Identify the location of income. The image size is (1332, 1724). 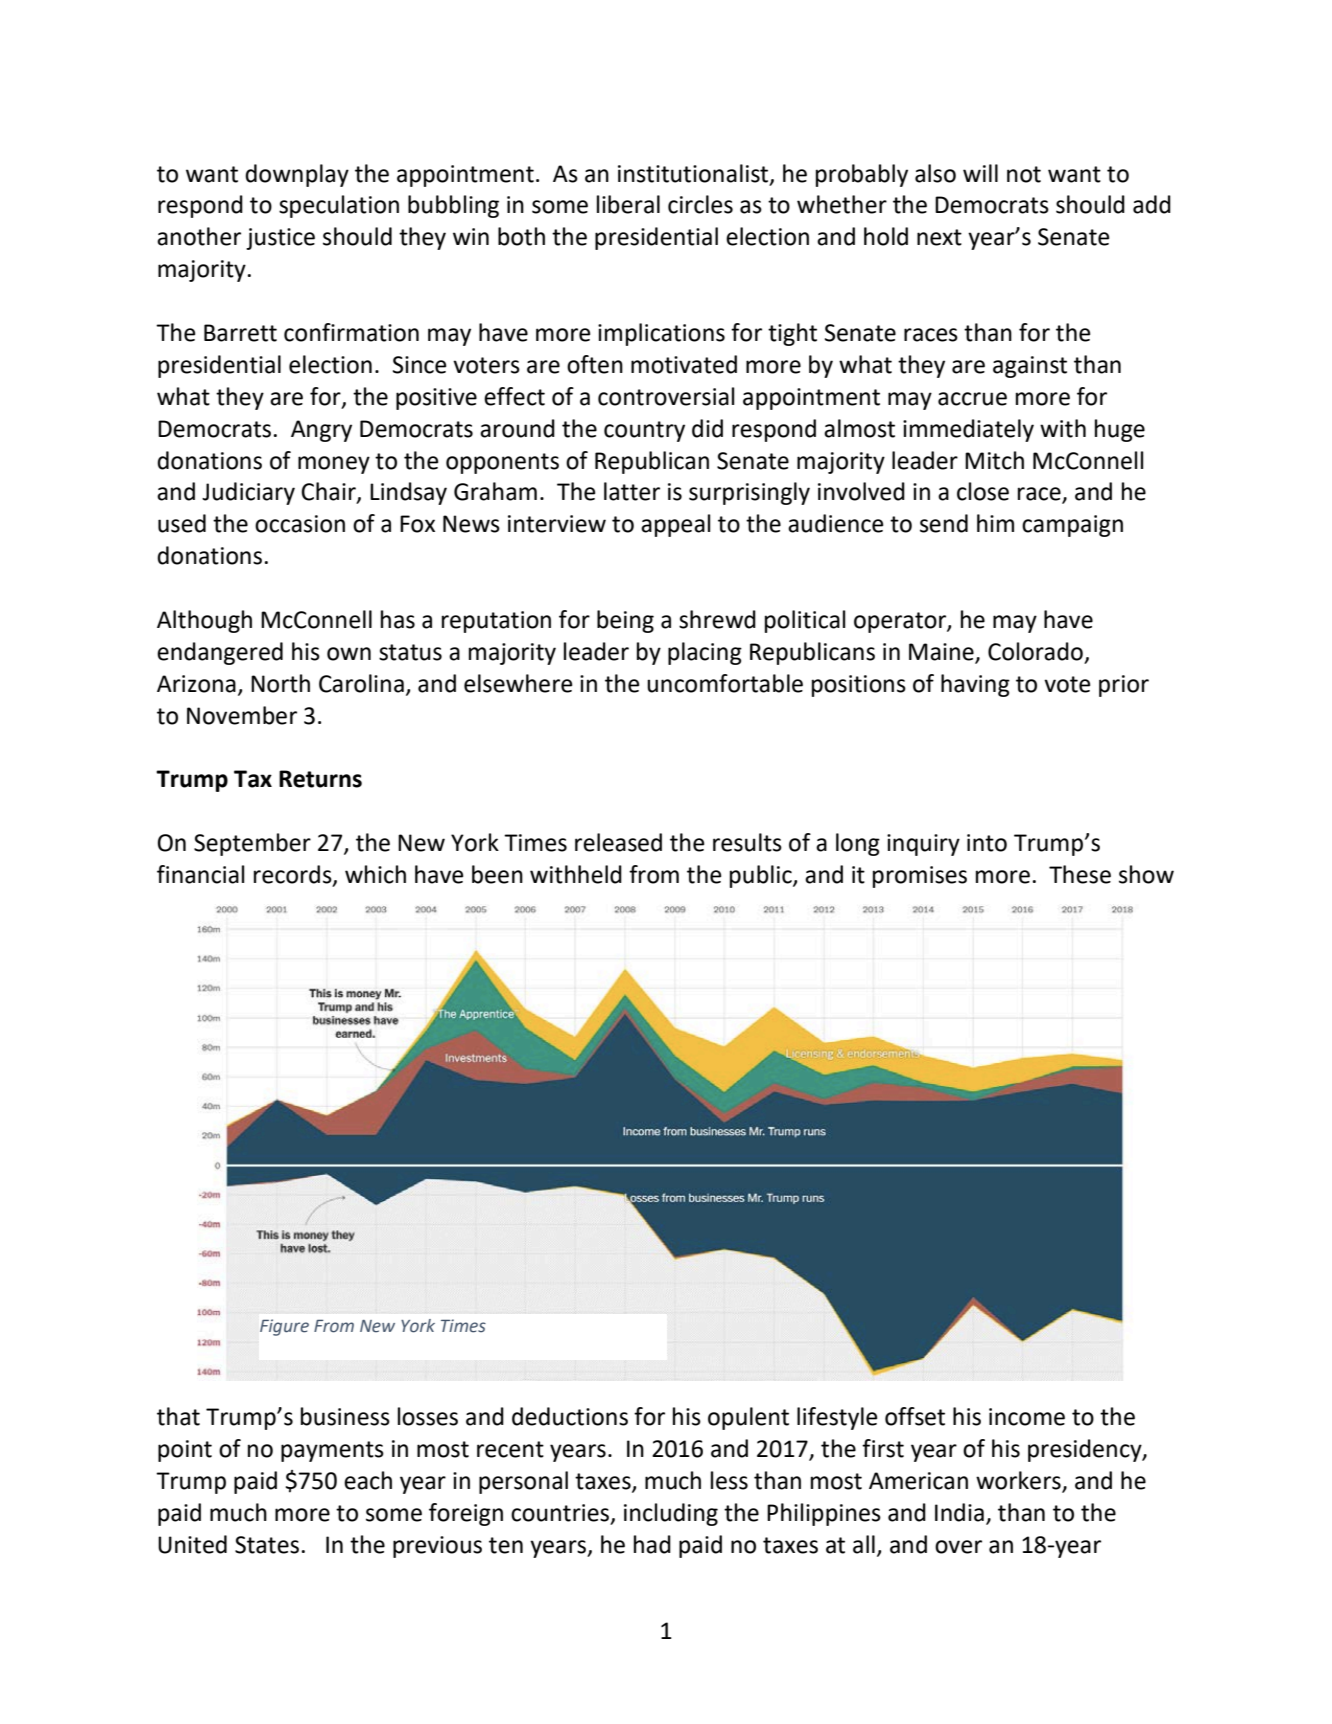
(1027, 1417).
